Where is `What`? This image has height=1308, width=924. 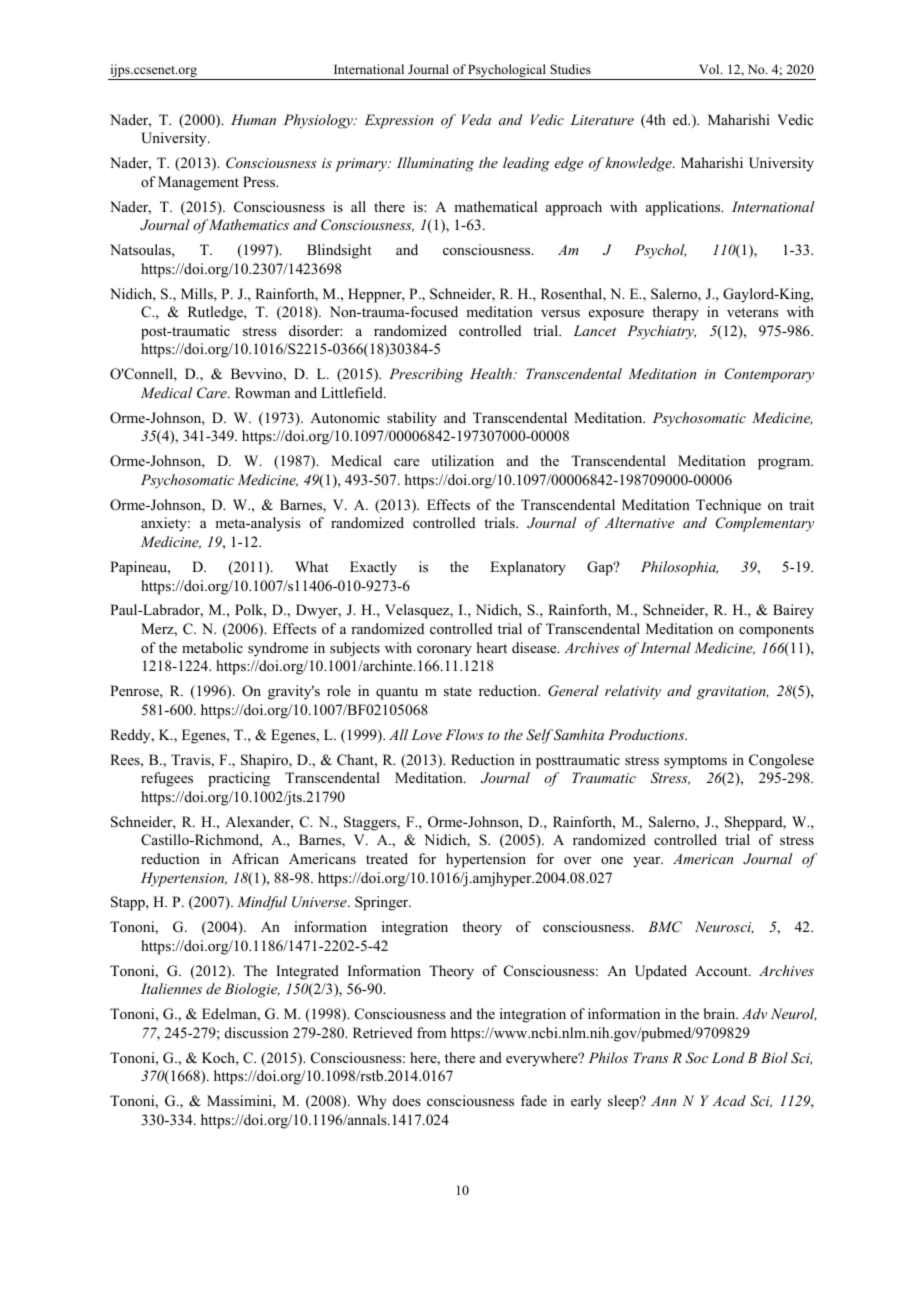
What is located at coordinates (312, 566).
